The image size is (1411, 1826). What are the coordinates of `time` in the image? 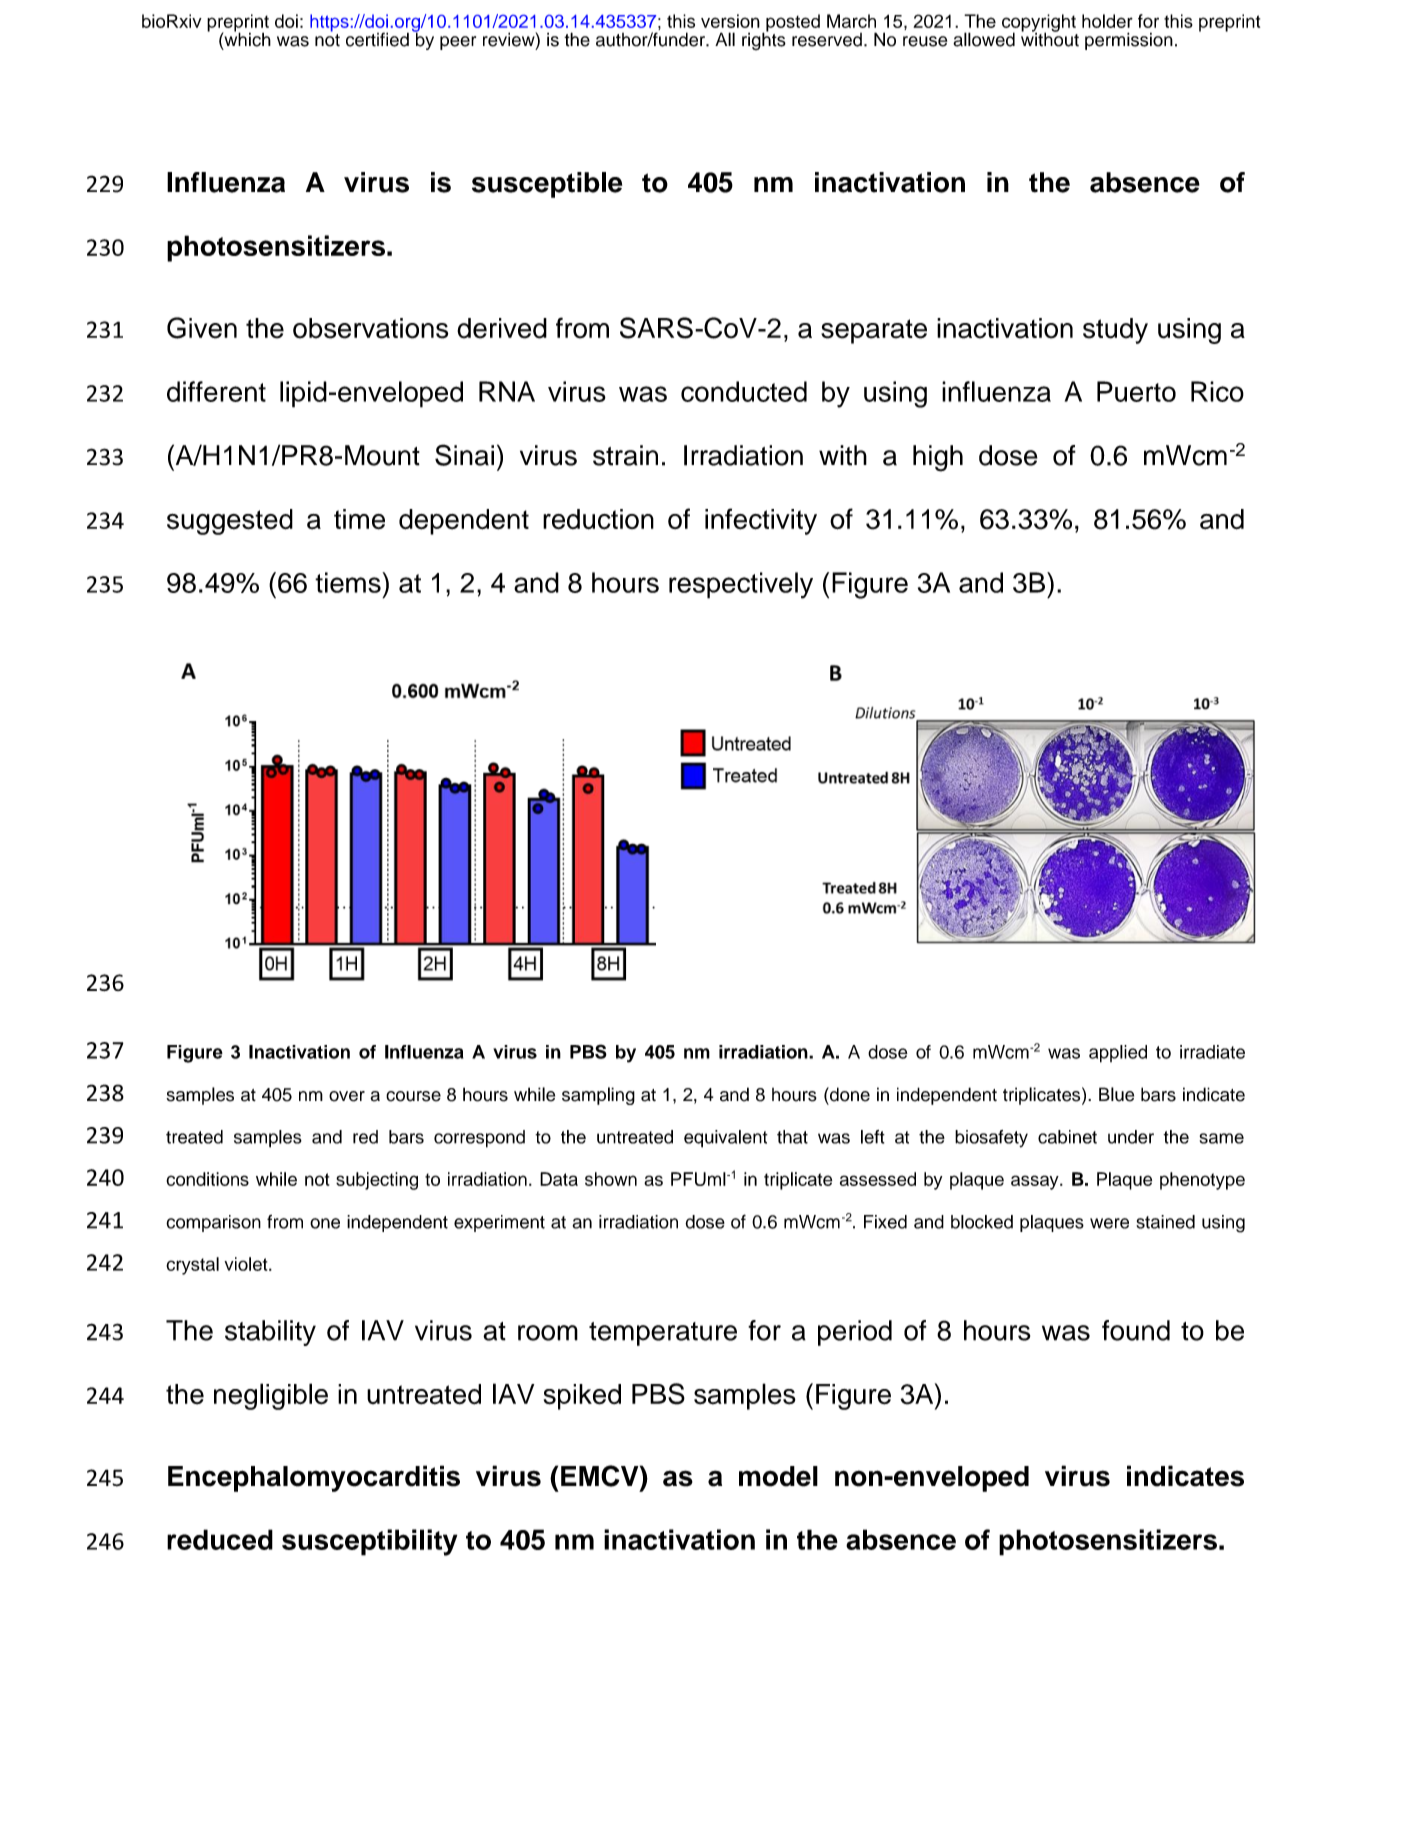 It's located at (359, 519).
